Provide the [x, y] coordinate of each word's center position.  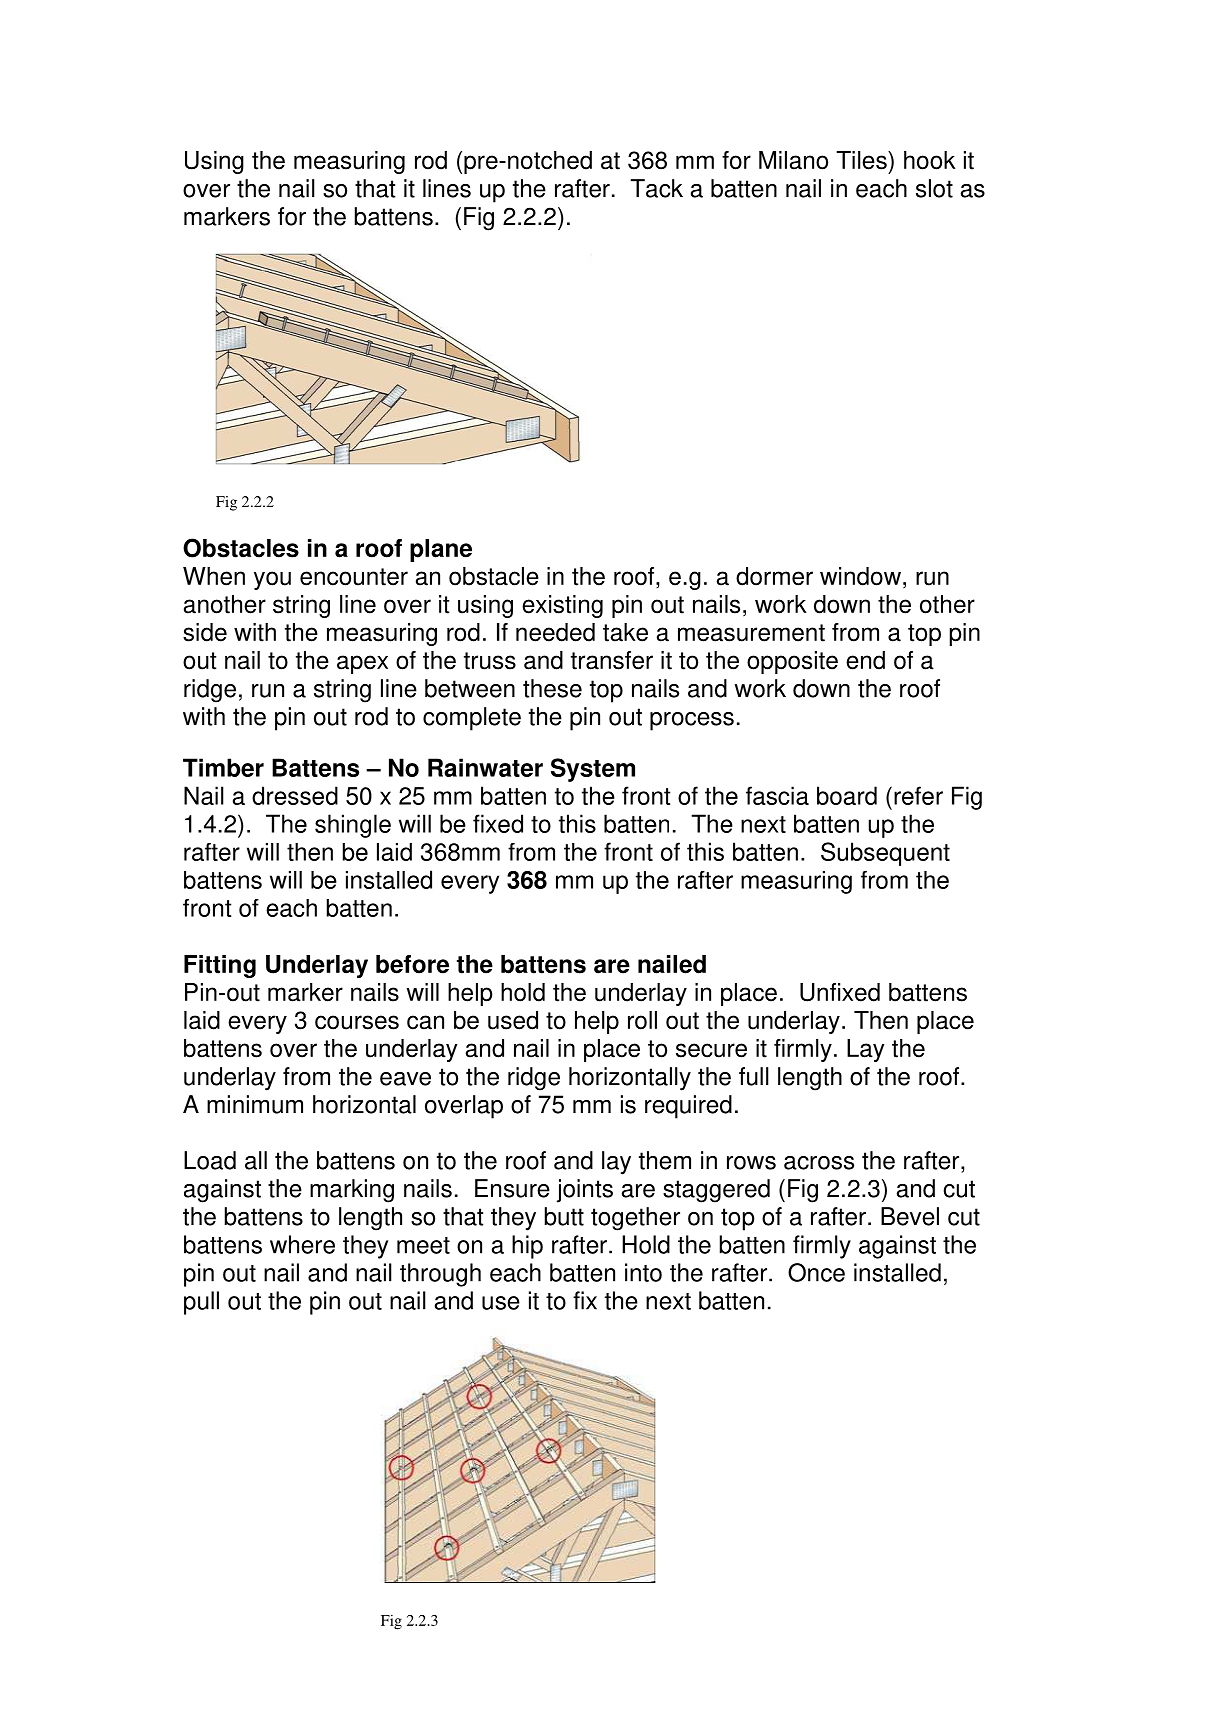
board [847, 795]
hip [527, 1247]
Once [816, 1272]
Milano [793, 160]
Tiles [862, 160]
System [593, 770]
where [302, 1244]
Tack [656, 188]
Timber [223, 767]
